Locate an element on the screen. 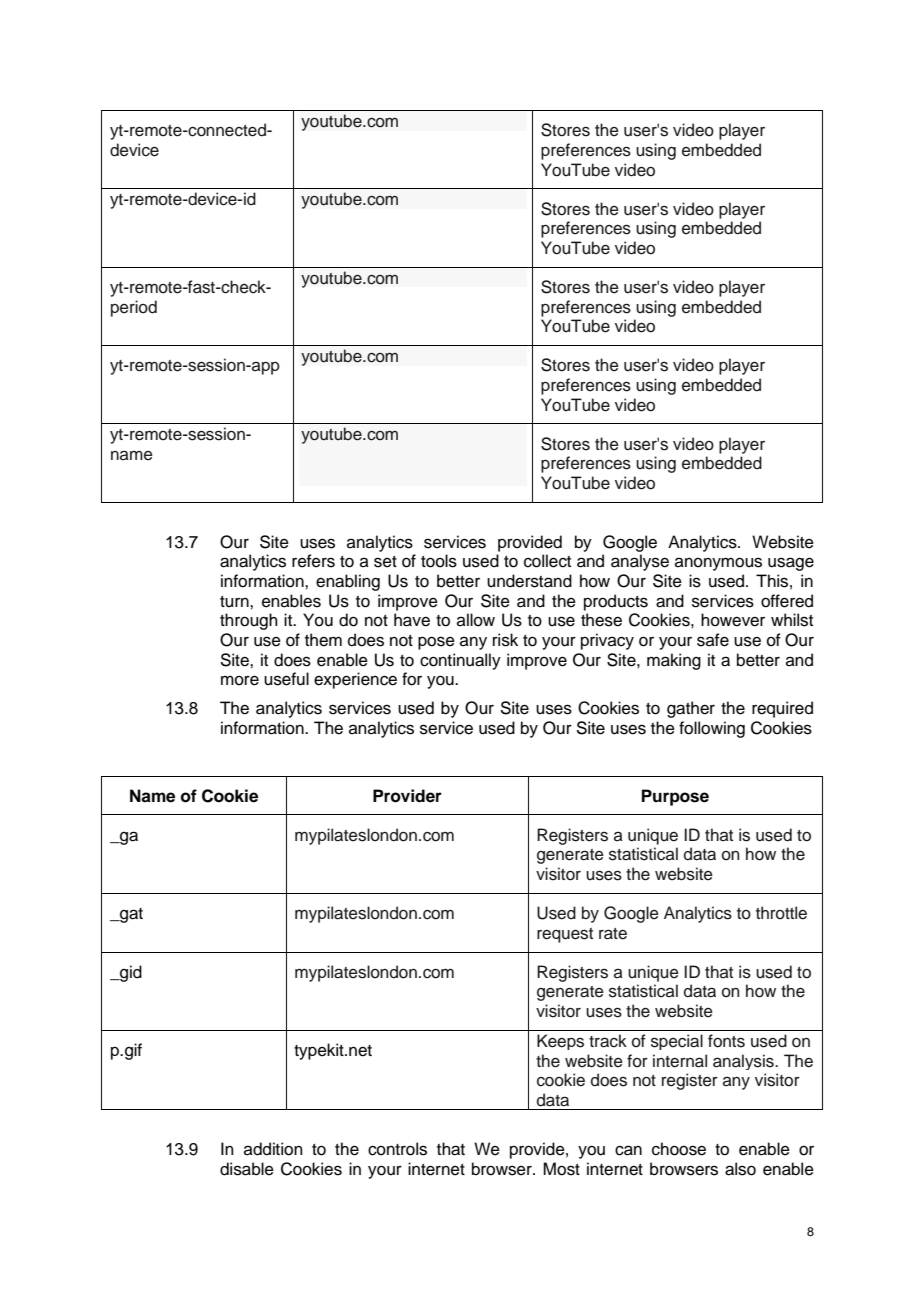 This screenshot has height=1307, width=924. Most is located at coordinates (561, 1169).
